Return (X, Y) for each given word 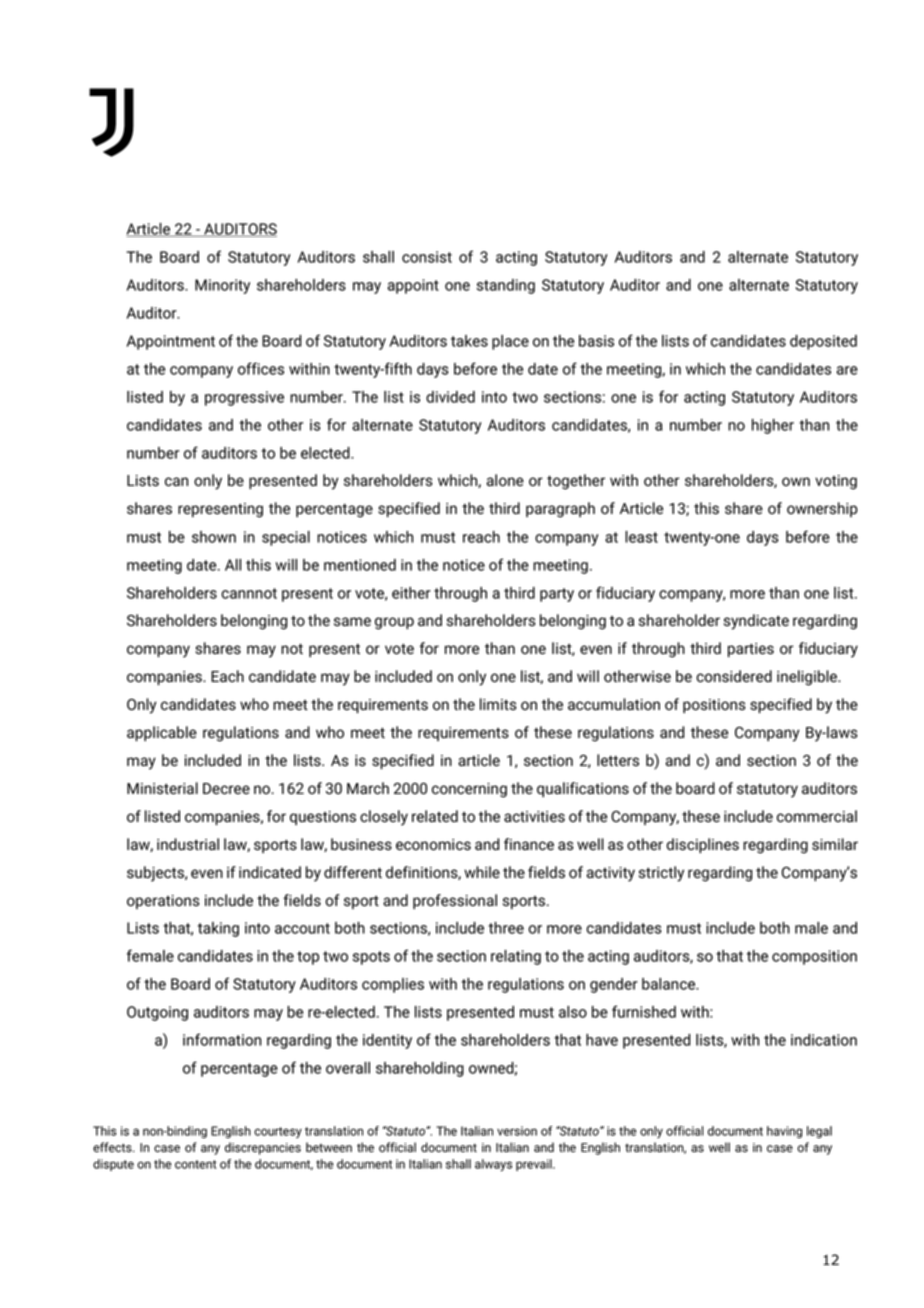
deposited (823, 342)
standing (505, 286)
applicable (162, 733)
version (517, 1131)
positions (714, 706)
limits (498, 704)
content (195, 1164)
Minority (222, 286)
